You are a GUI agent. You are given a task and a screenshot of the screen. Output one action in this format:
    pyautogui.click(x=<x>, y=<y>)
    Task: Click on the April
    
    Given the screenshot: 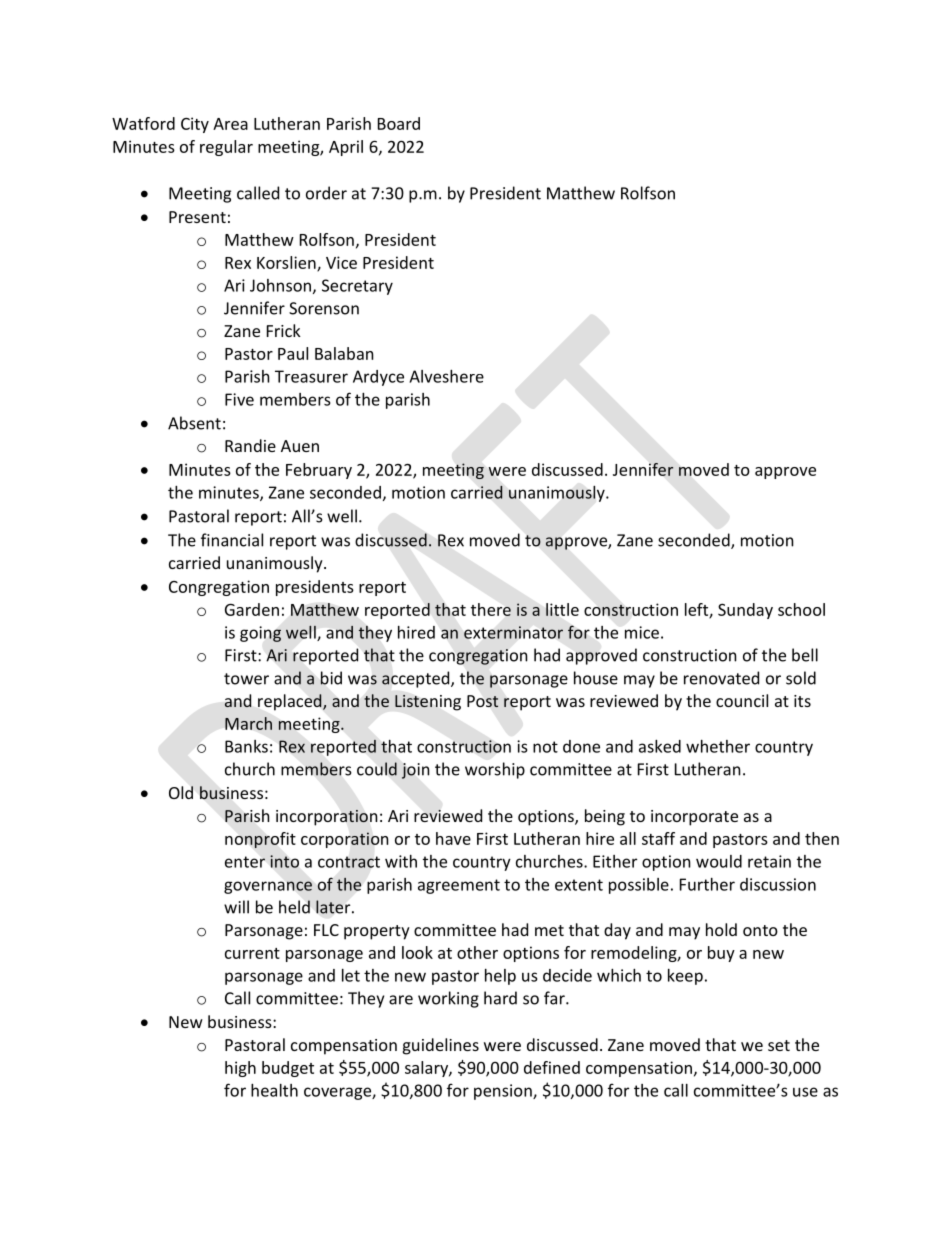 What is the action you would take?
    pyautogui.click(x=346, y=148)
